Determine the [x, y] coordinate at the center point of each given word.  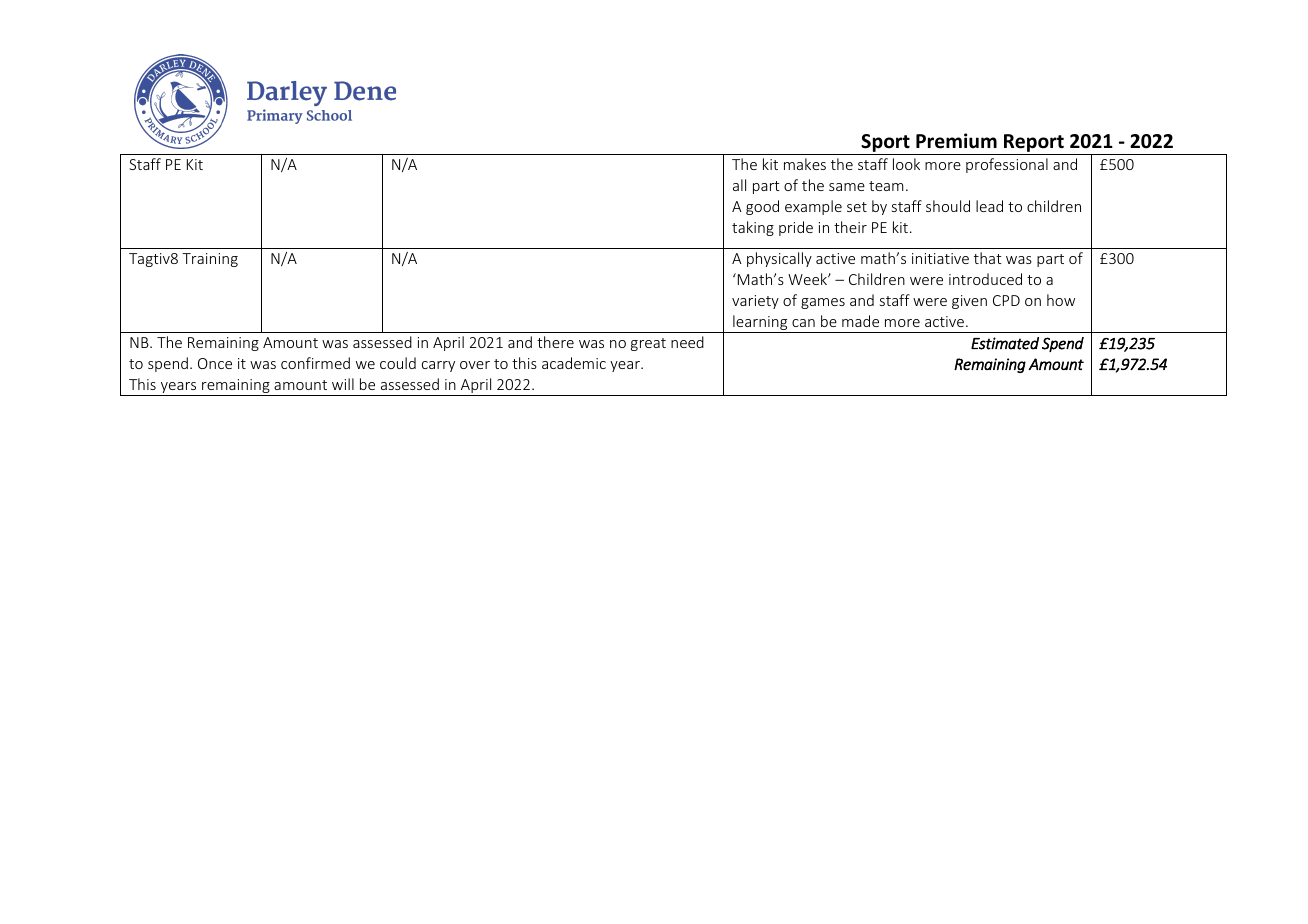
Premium [956, 141]
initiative [940, 258]
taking [753, 228]
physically [779, 259]
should [948, 206]
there [555, 342]
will [343, 384]
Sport [885, 143]
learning [760, 324]
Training [210, 260]
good [762, 207]
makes [805, 164]
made [860, 321]
